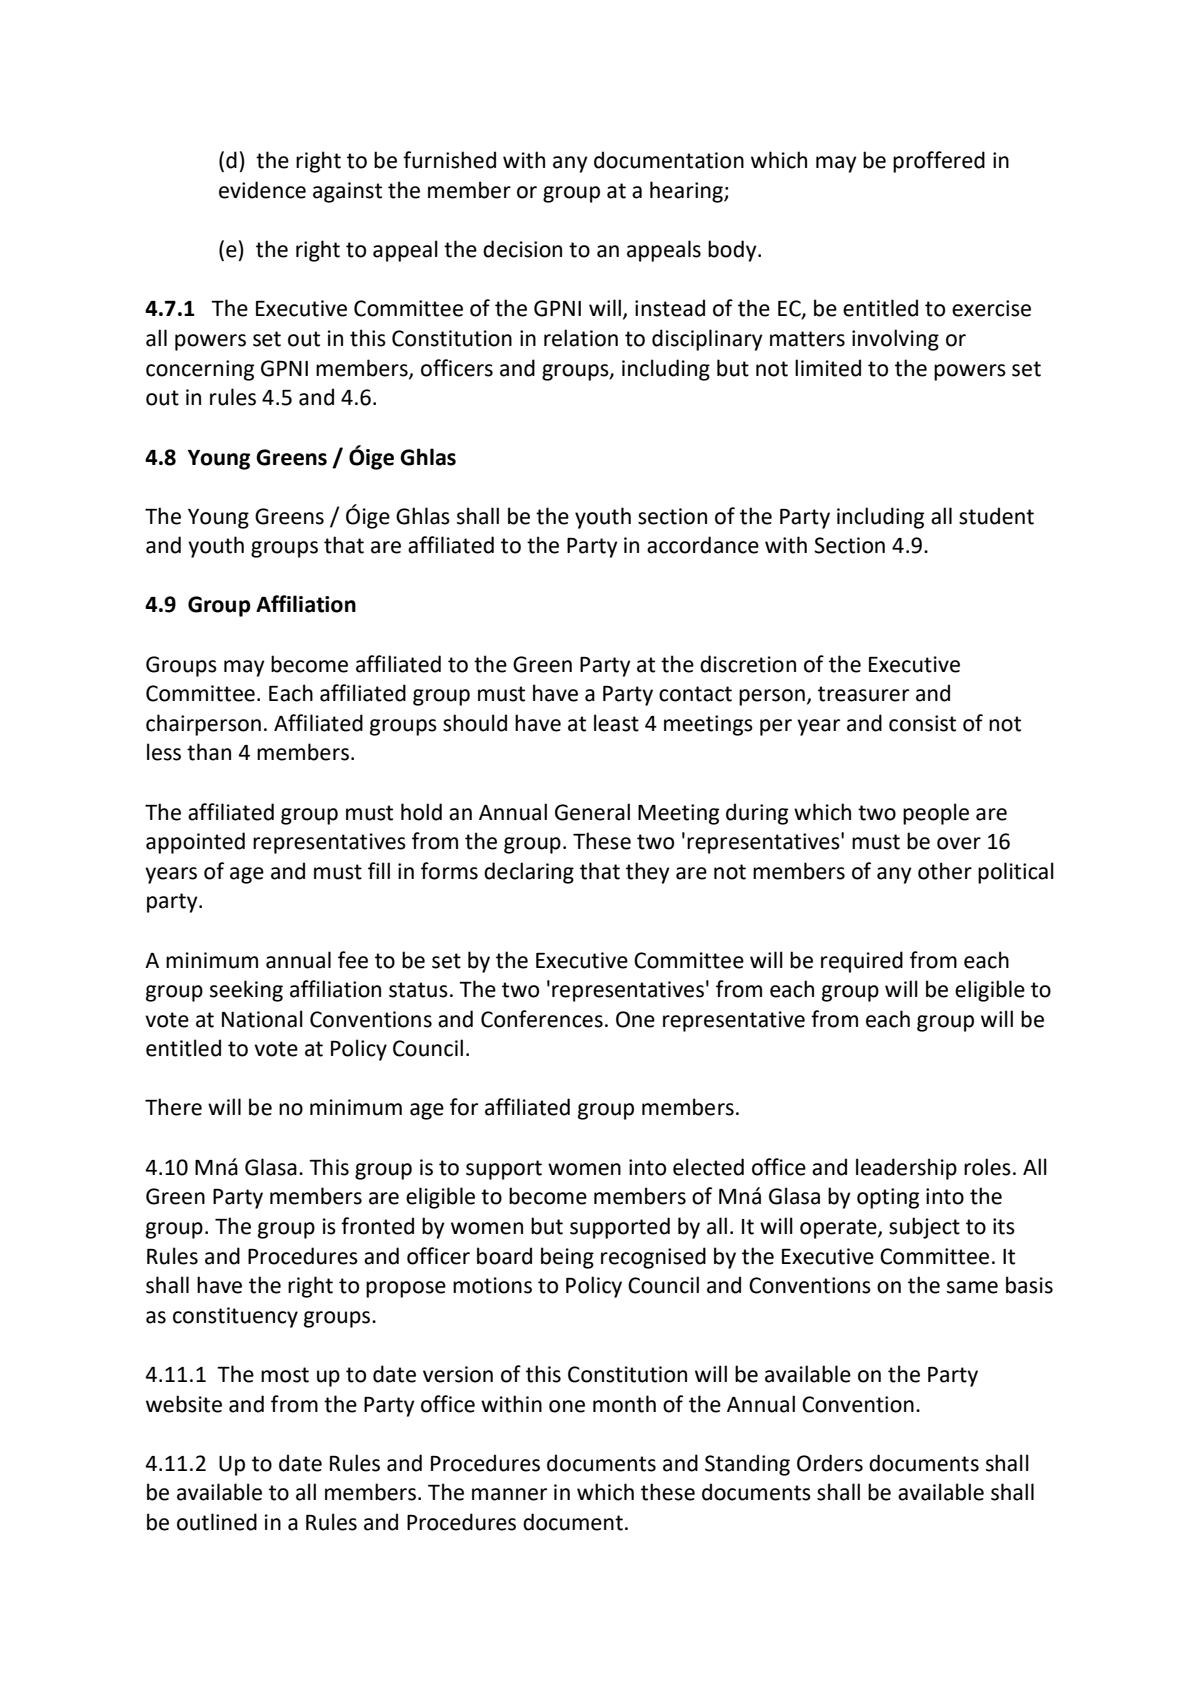  I want to click on student, so click(996, 516).
